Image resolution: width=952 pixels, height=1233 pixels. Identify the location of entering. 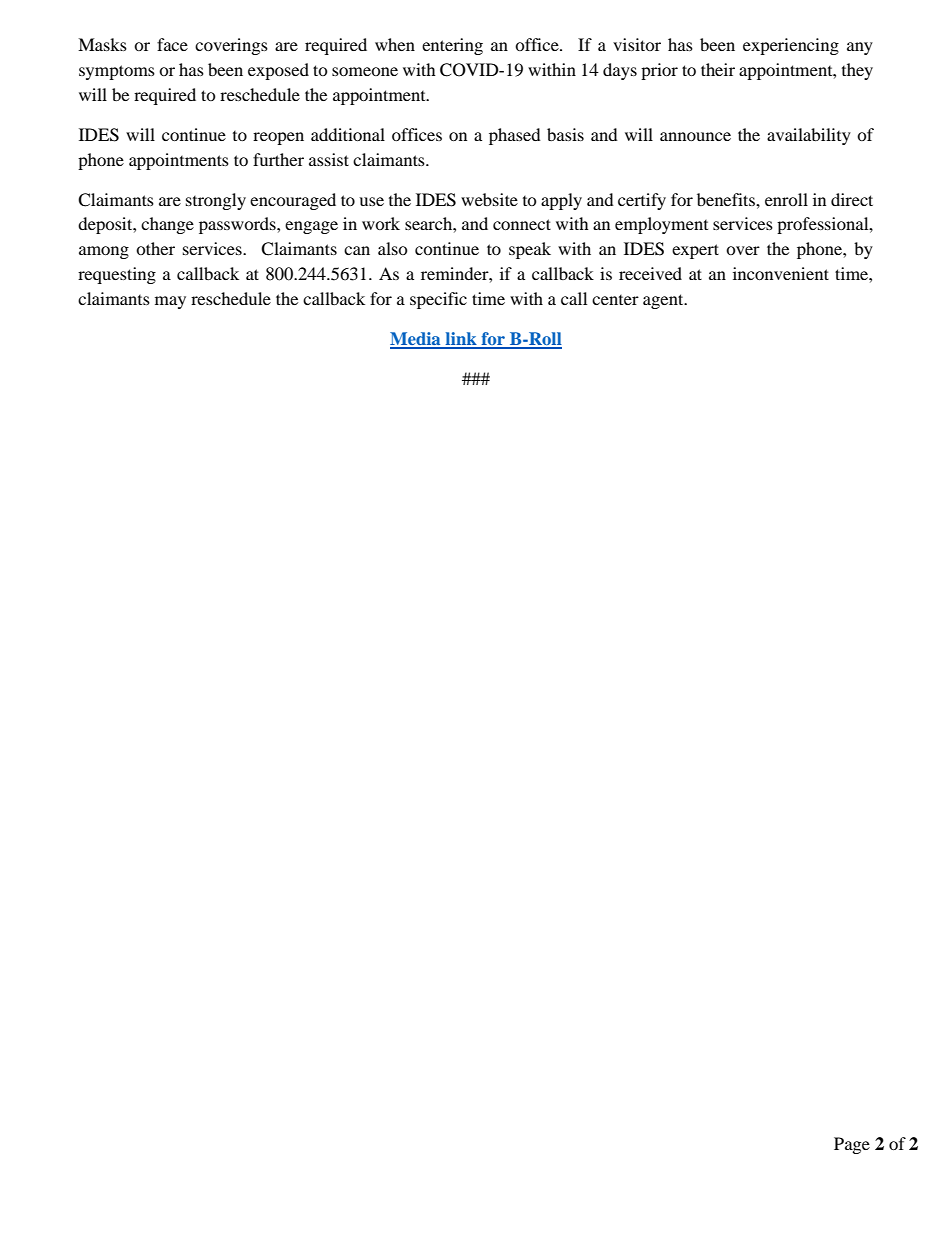
(452, 46).
